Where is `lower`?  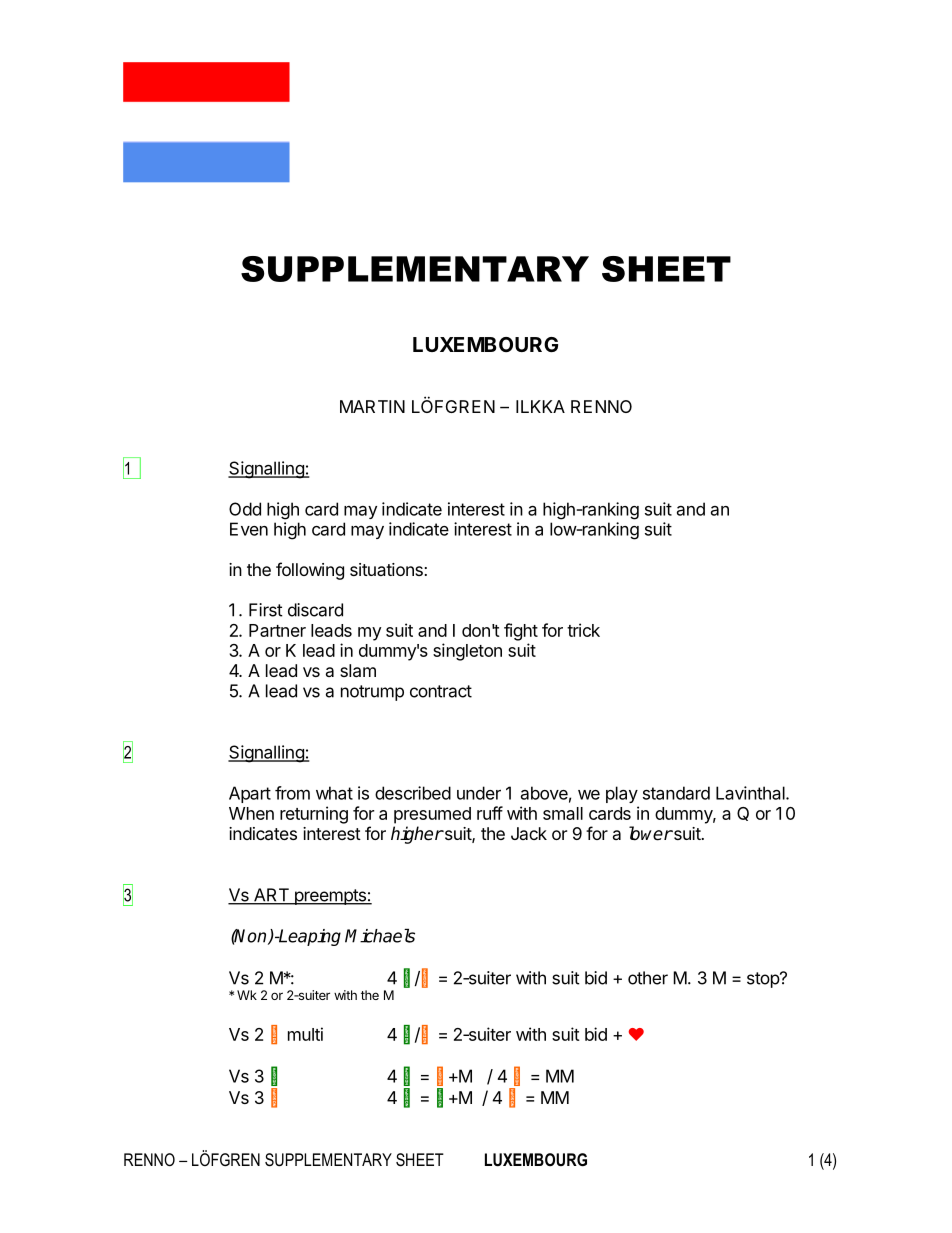
lower is located at coordinates (651, 833).
